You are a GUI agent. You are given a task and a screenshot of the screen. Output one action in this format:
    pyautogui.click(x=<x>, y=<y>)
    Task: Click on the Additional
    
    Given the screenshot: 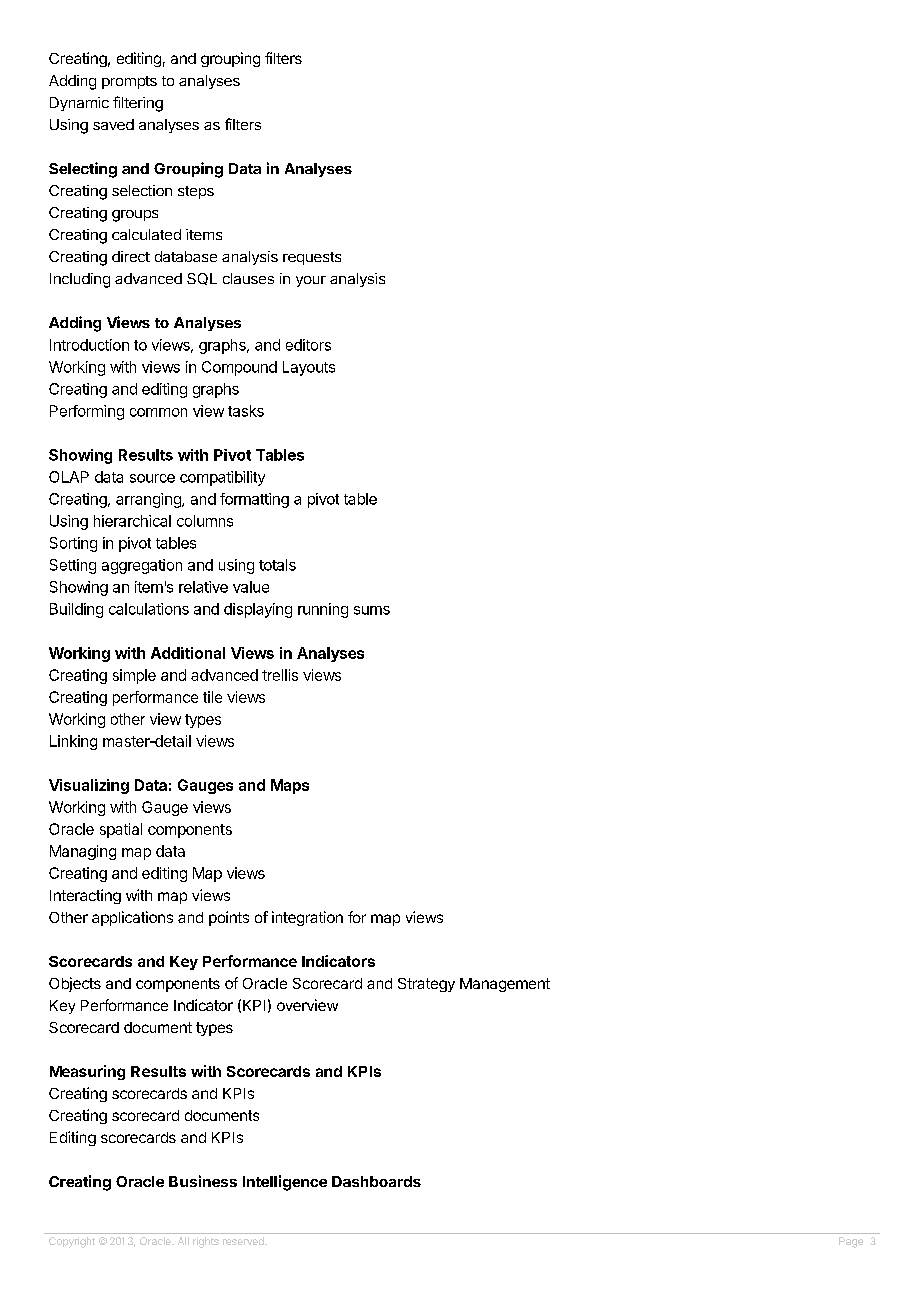 What is the action you would take?
    pyautogui.click(x=188, y=653)
